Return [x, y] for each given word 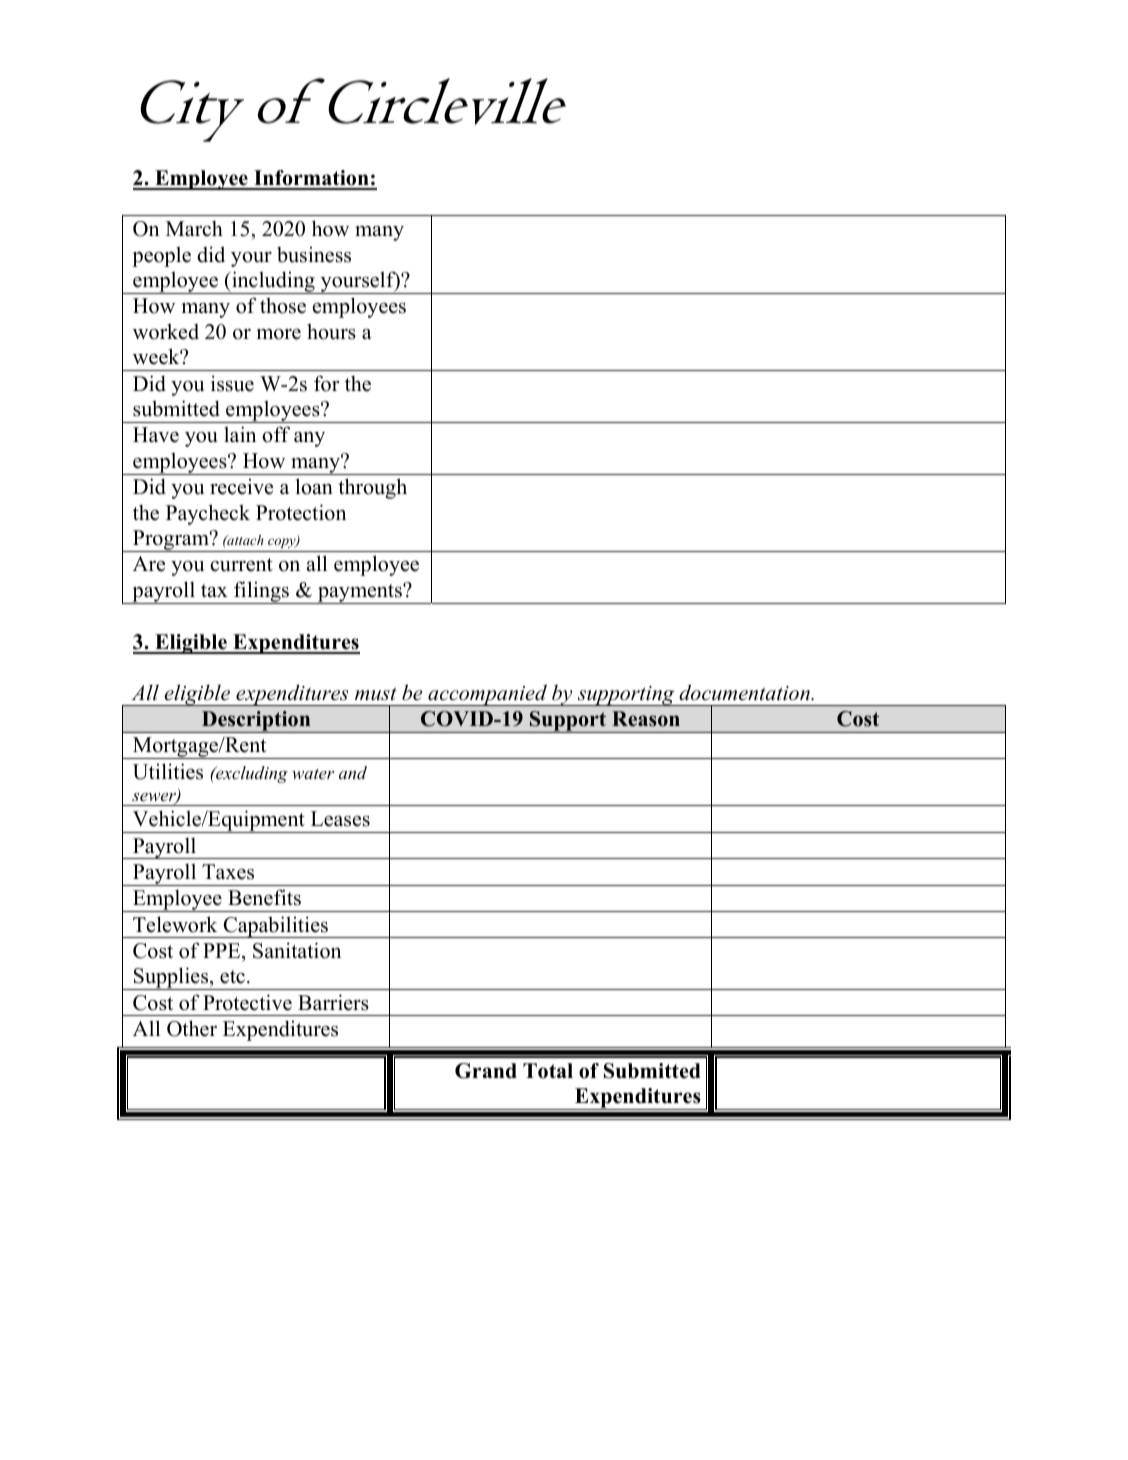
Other [192, 1028]
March [194, 228]
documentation [745, 692]
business [314, 254]
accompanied [487, 695]
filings [262, 592]
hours [331, 331]
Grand [486, 1071]
